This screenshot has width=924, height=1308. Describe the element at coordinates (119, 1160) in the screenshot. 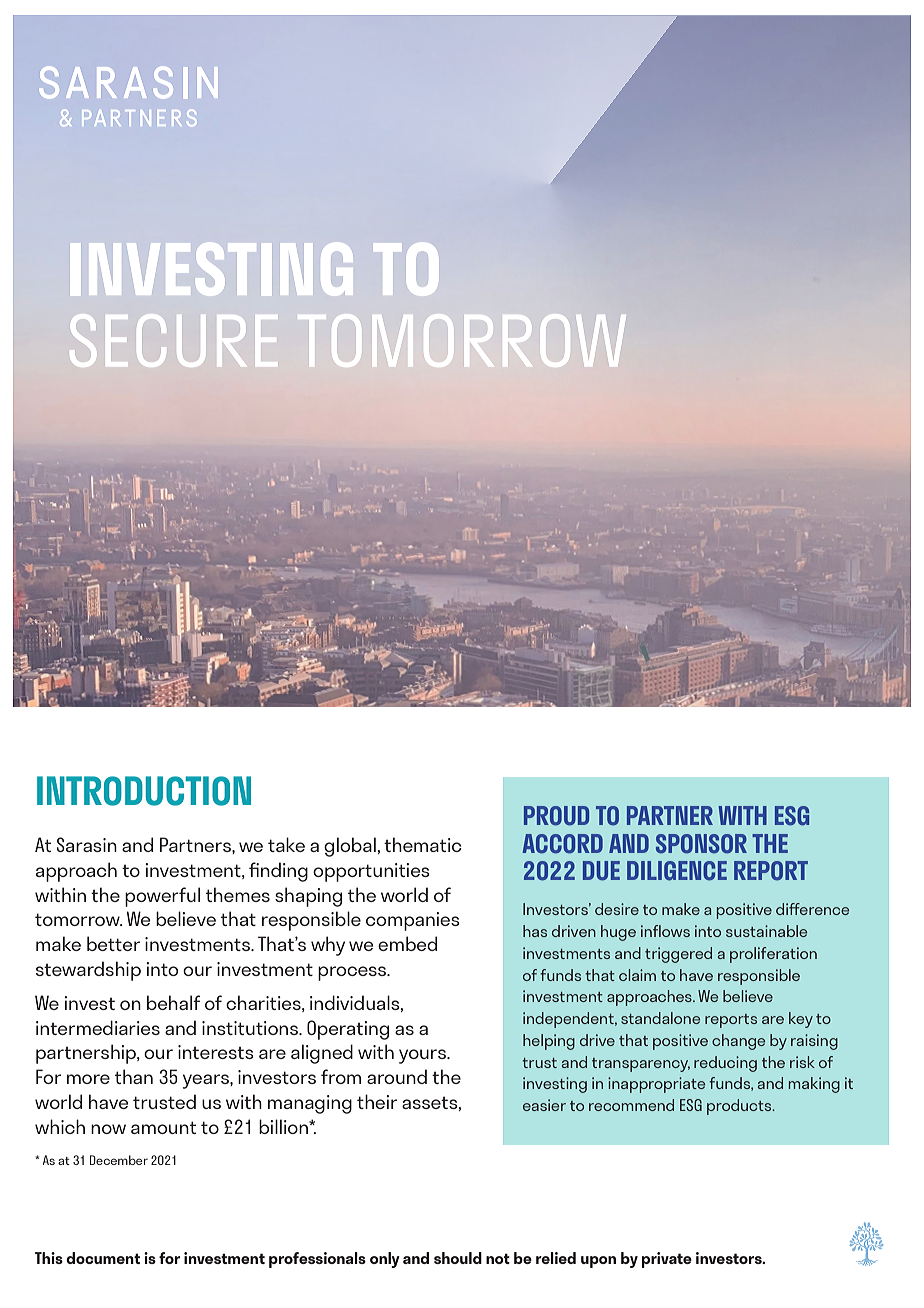

I see `December` at that location.
